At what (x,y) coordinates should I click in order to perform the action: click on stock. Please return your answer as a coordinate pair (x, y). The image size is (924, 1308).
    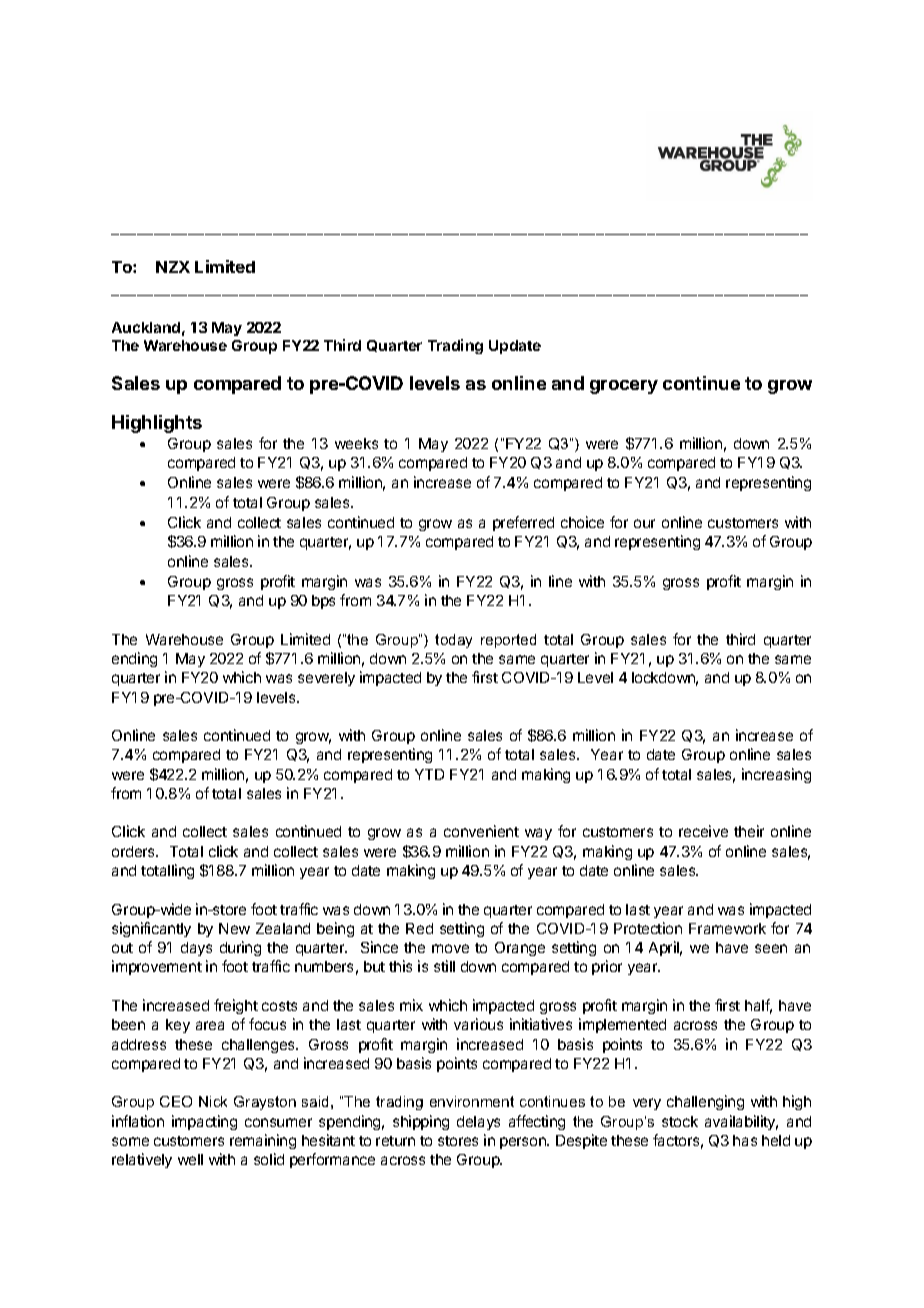
    Looking at the image, I should click on (680, 1121).
